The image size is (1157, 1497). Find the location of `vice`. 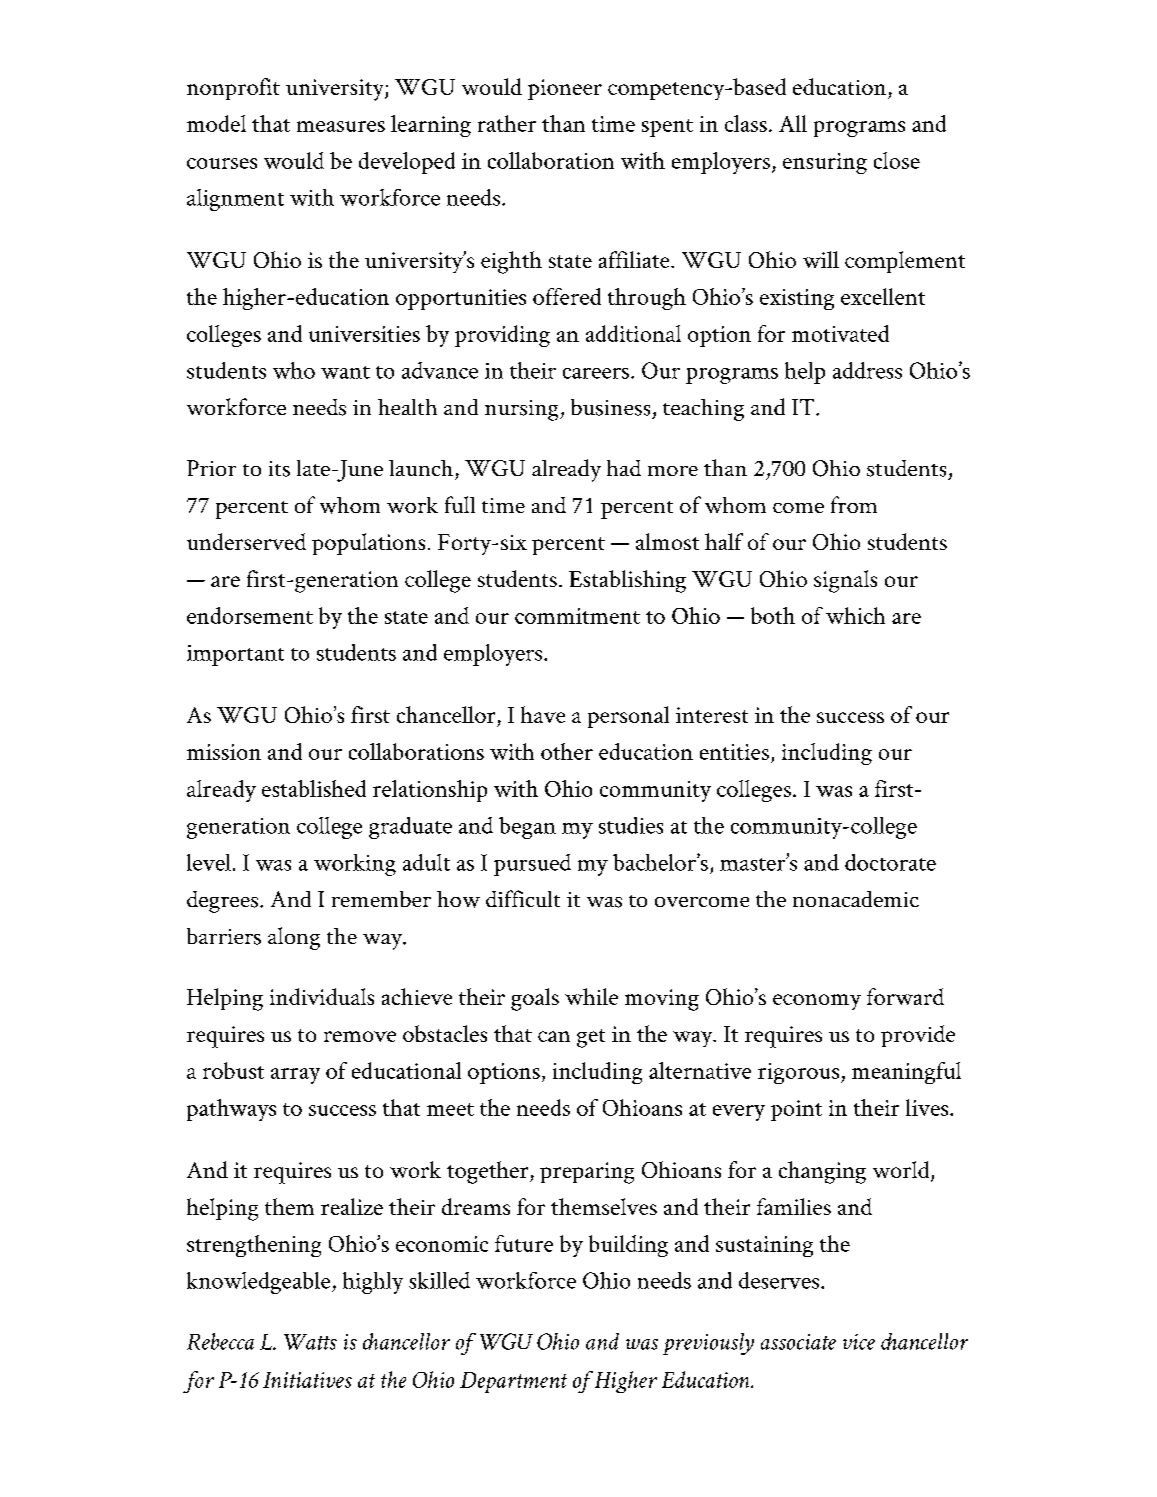

vice is located at coordinates (859, 1342).
